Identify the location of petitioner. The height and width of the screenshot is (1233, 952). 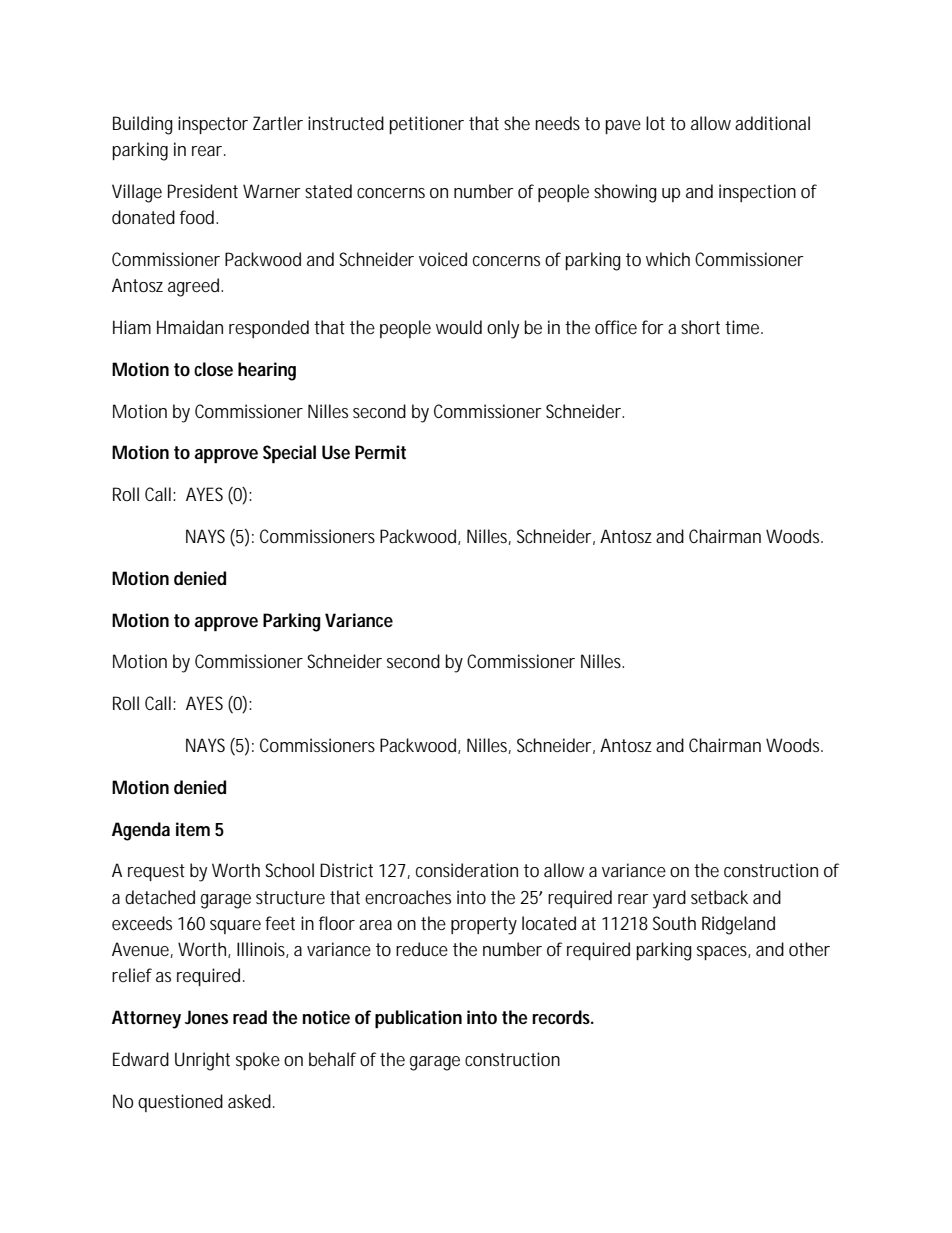
(426, 125).
